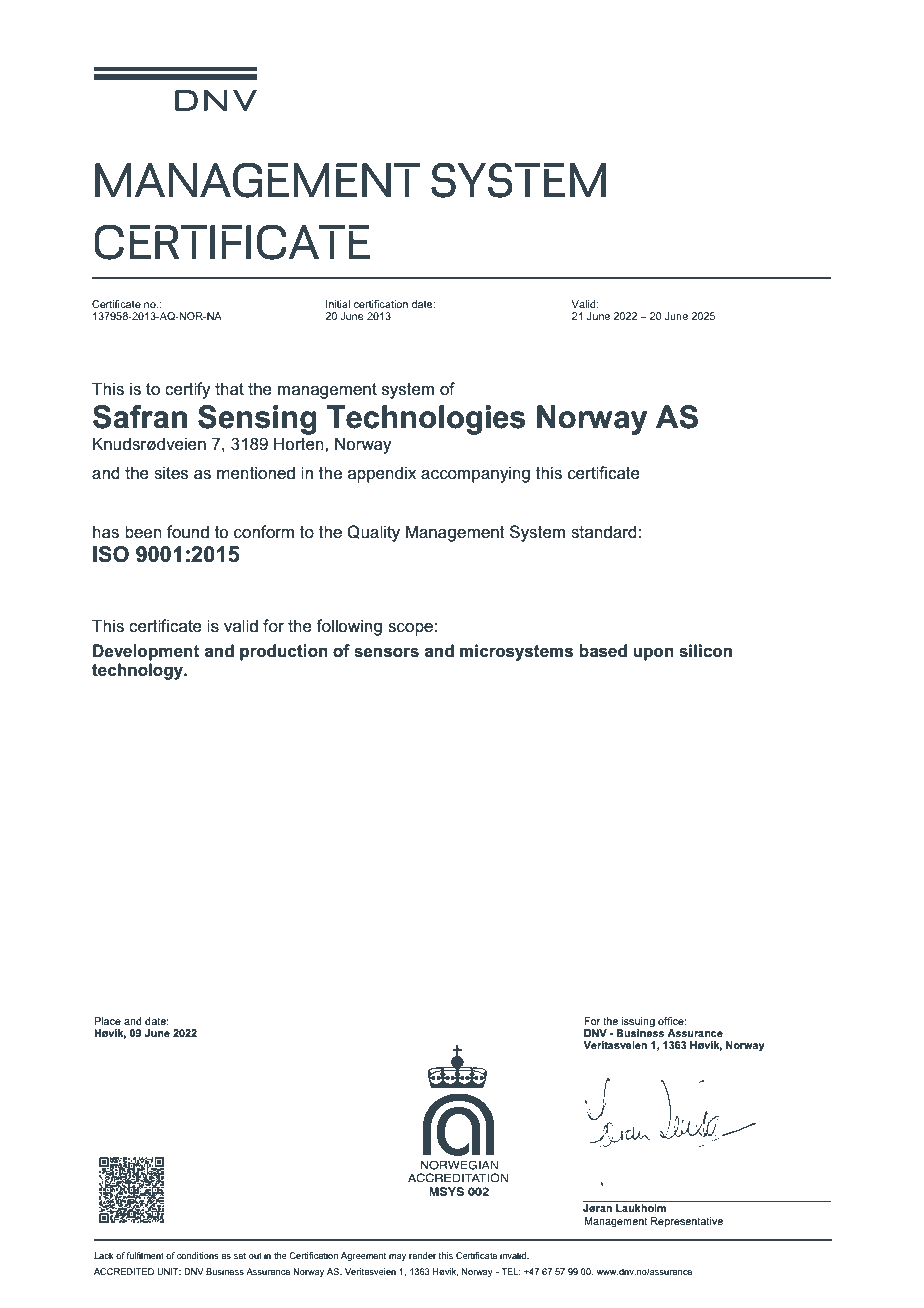  What do you see at coordinates (188, 390) in the screenshot?
I see `certify` at bounding box center [188, 390].
